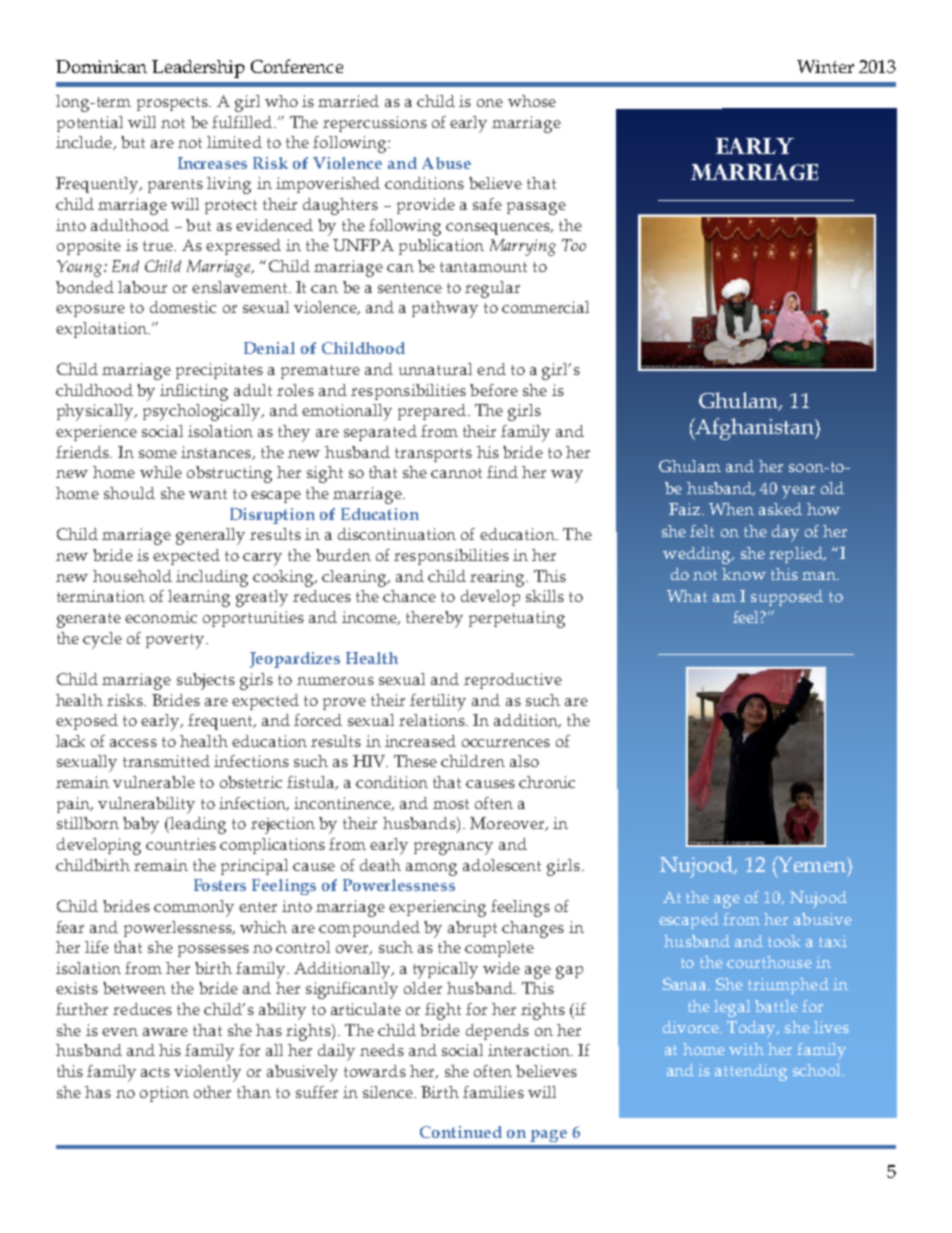 The width and height of the document is (952, 1233). I want to click on Continued, so click(461, 1132).
